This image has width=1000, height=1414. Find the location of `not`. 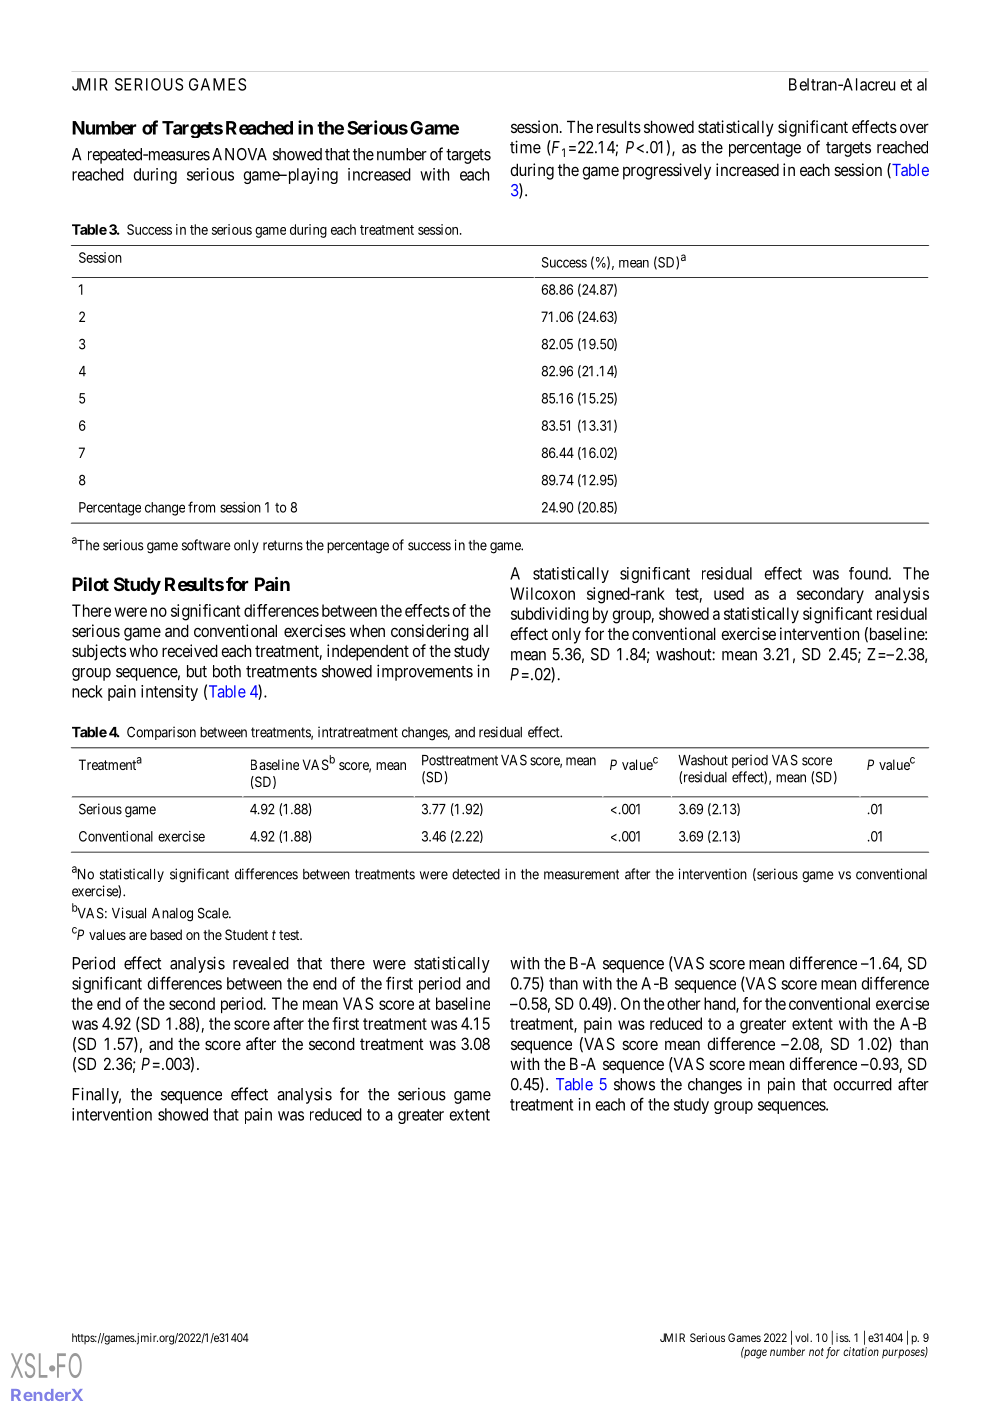

not is located at coordinates (816, 1352).
